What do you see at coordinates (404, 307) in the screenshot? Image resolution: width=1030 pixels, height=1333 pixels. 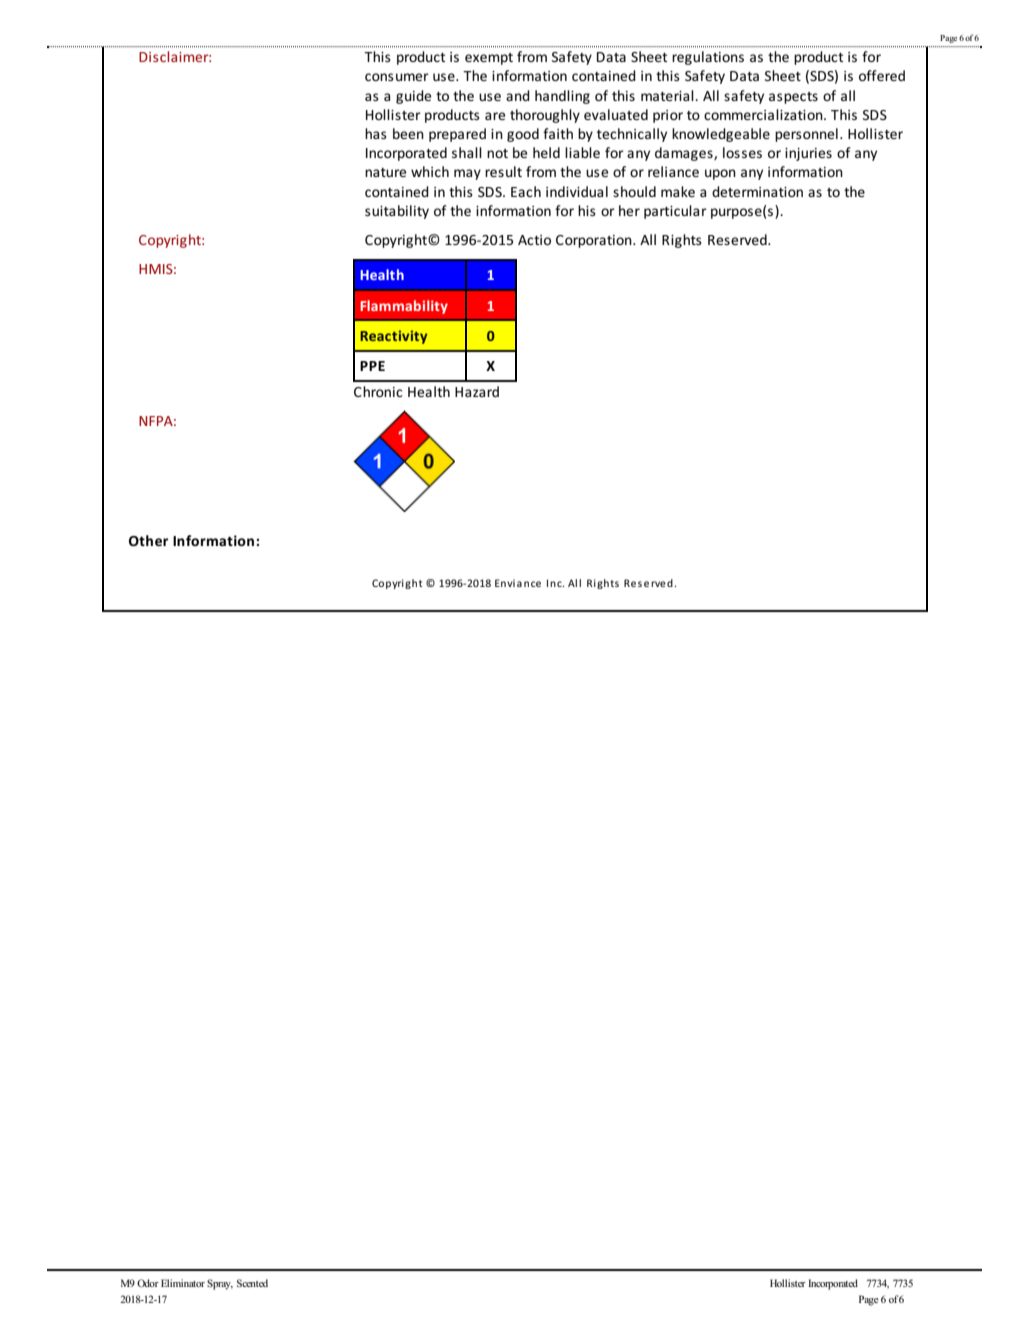 I see `Flammability` at bounding box center [404, 307].
